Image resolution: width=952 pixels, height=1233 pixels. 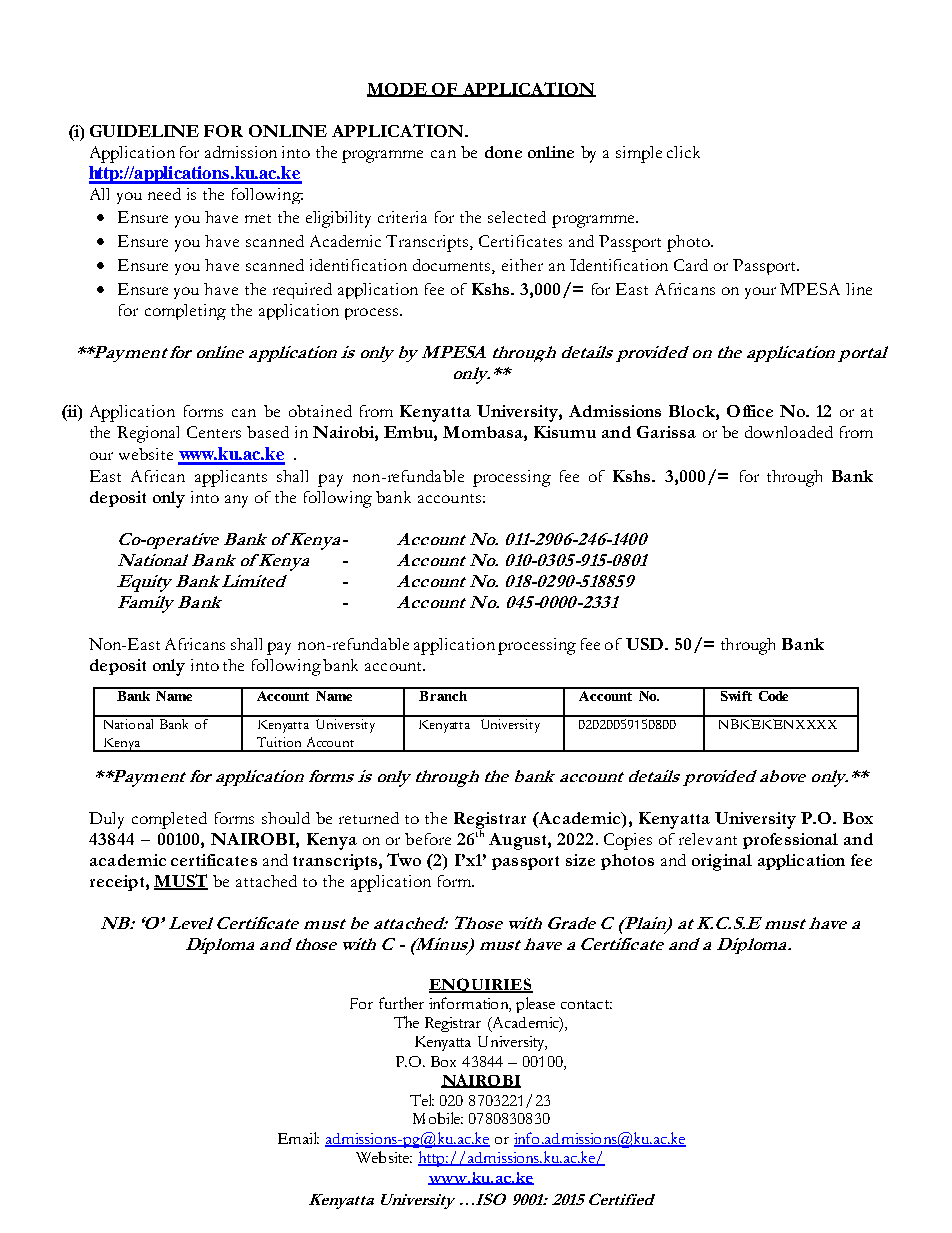 What do you see at coordinates (535, 1005) in the image?
I see `please` at bounding box center [535, 1005].
